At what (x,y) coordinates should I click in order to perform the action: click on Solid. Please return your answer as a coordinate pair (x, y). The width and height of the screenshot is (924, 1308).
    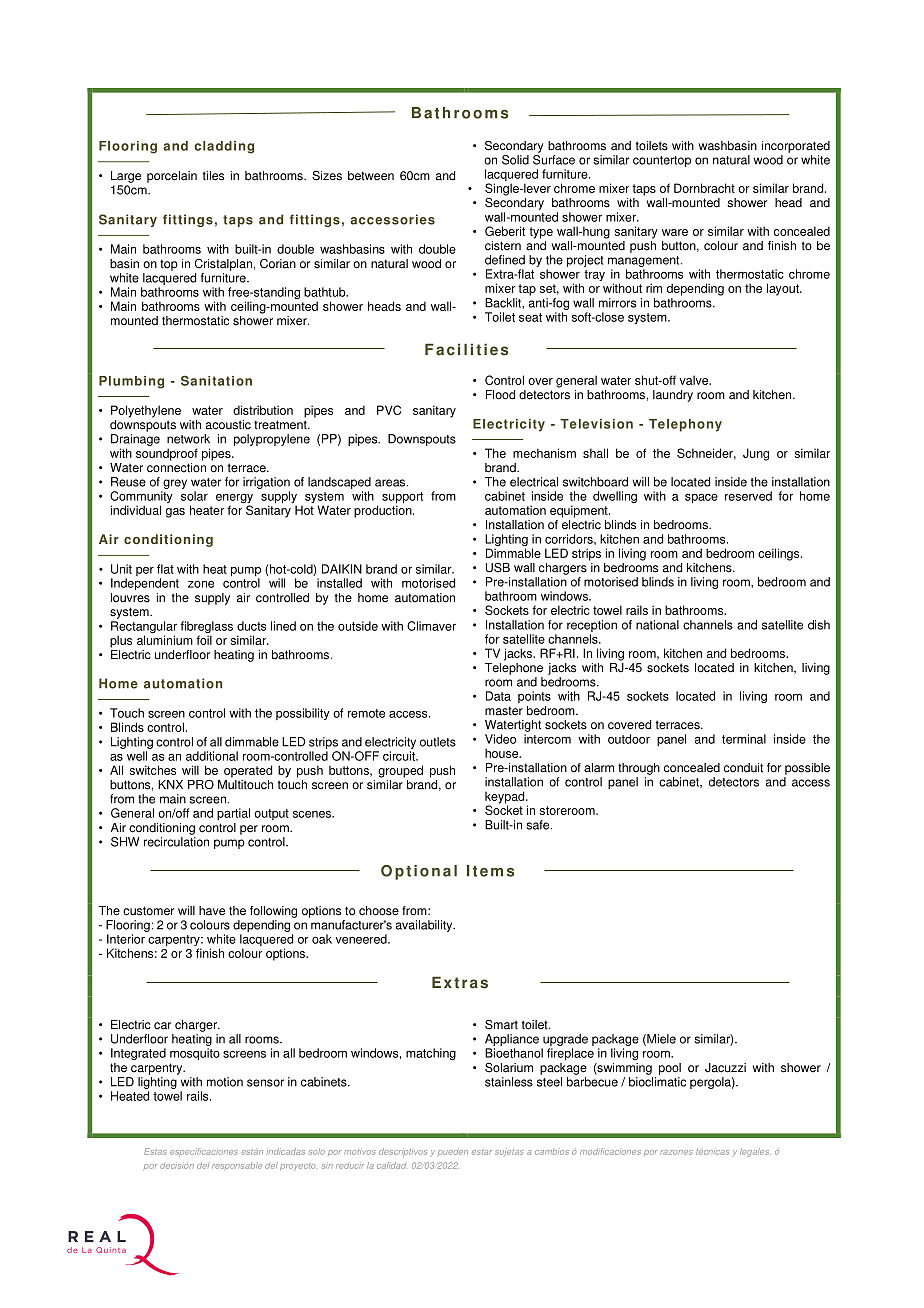
    Looking at the image, I should click on (515, 160).
